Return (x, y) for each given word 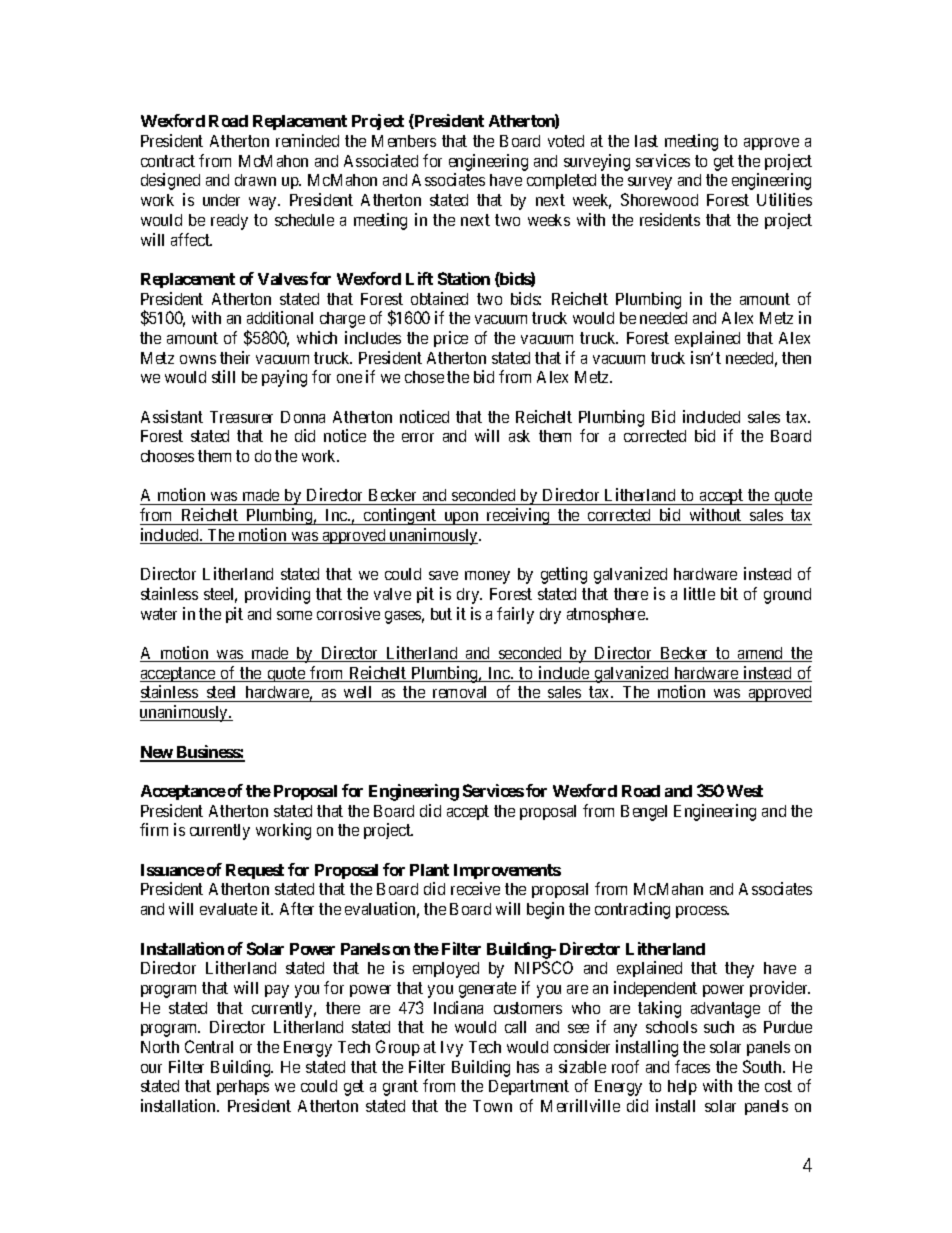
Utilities (784, 199)
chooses (167, 456)
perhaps (243, 1087)
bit (729, 593)
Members (404, 141)
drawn (255, 180)
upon (461, 518)
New (157, 753)
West (745, 791)
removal (460, 694)
